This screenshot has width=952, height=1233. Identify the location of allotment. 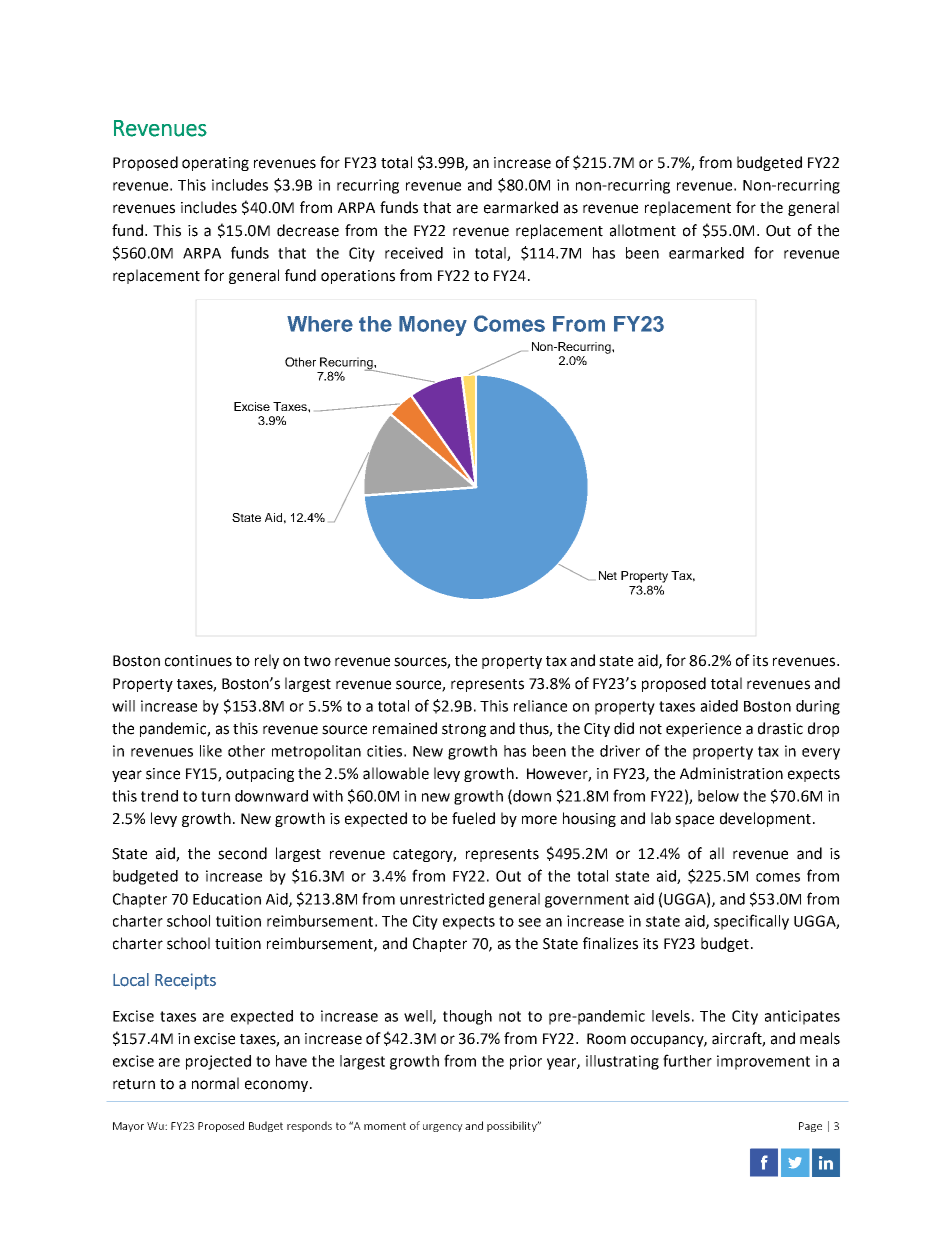
(643, 230).
